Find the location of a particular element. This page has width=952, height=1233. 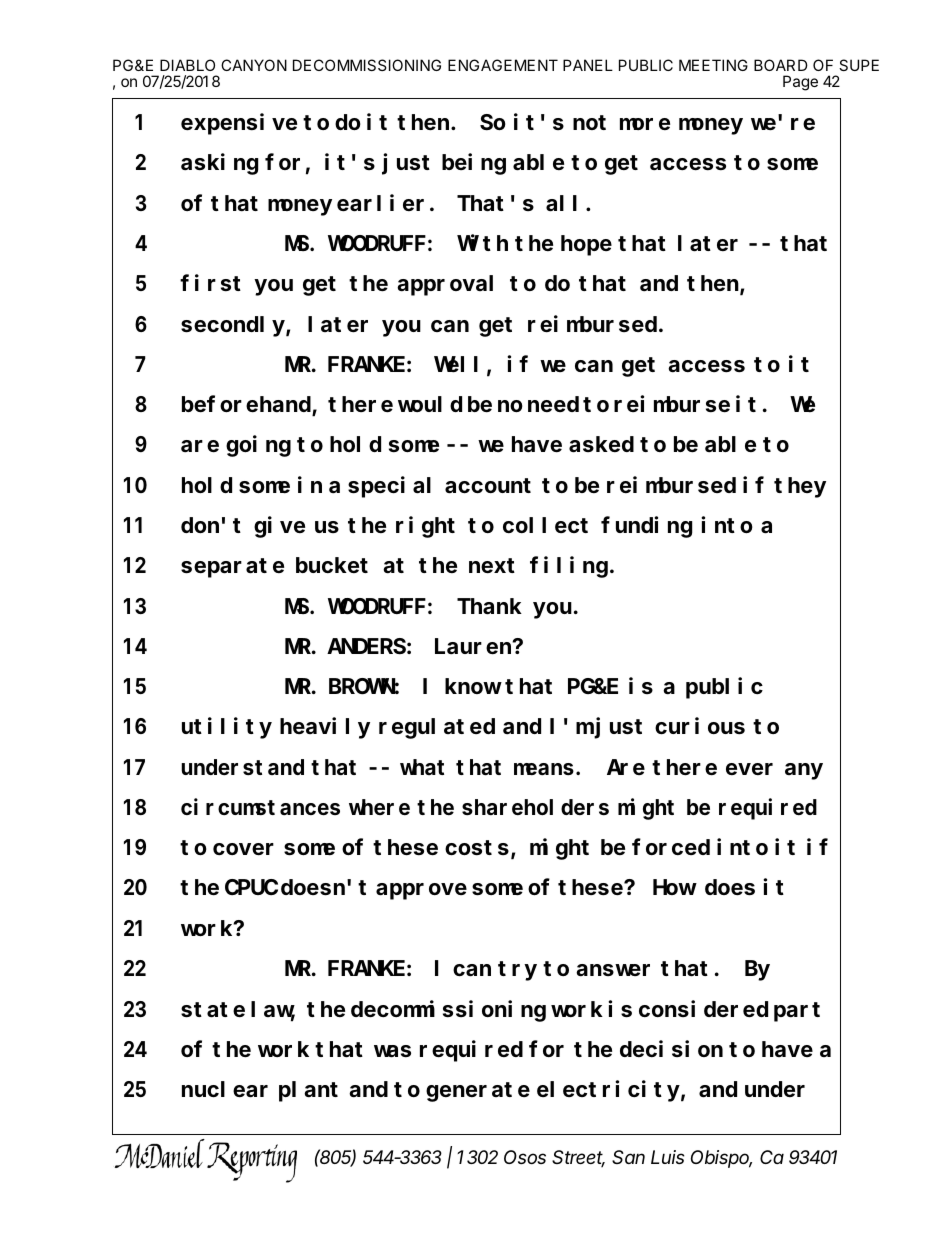

MEETING is located at coordinates (713, 65).
